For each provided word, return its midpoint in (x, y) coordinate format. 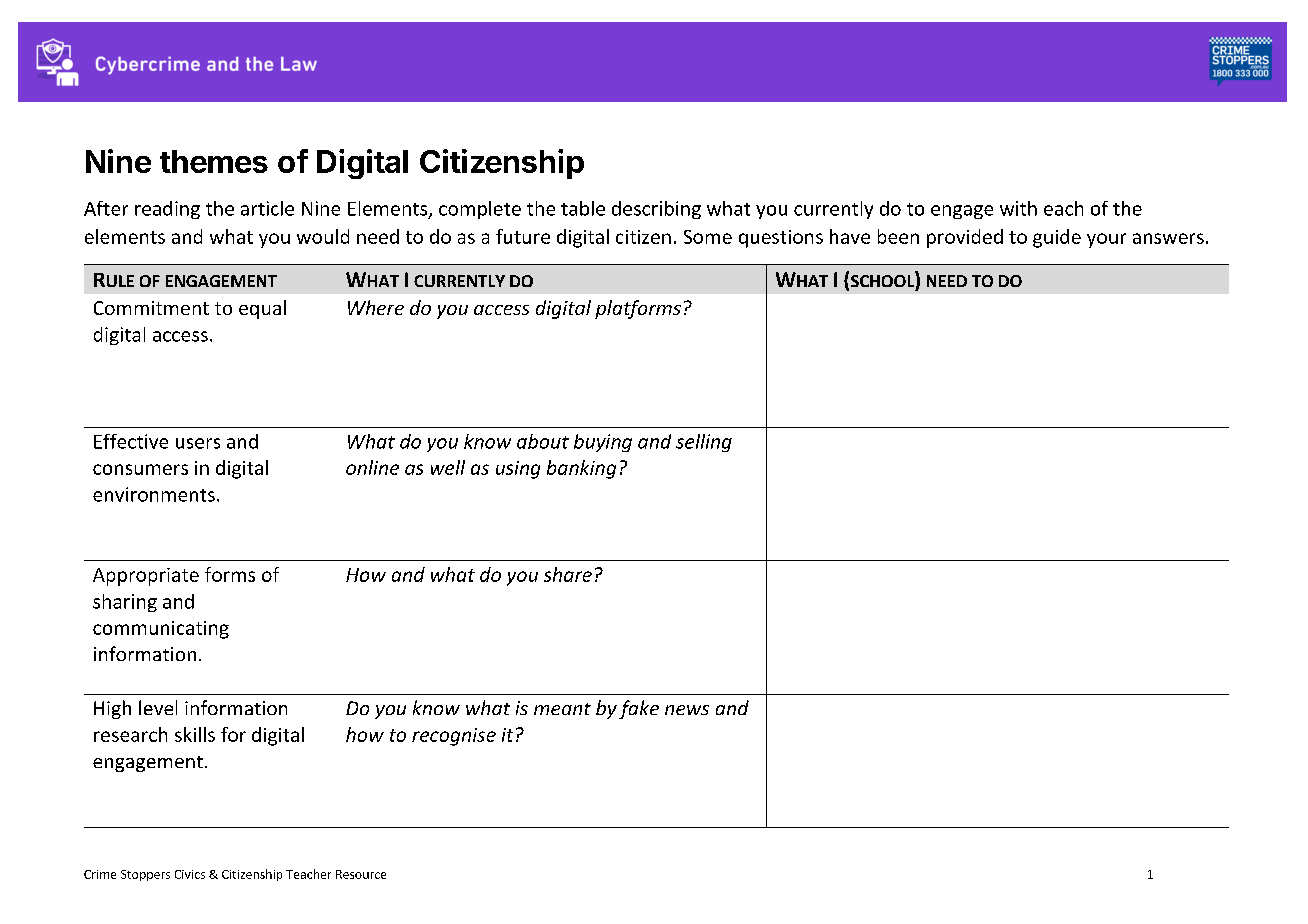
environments (154, 494)
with (1018, 208)
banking (581, 469)
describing (656, 210)
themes (214, 161)
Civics (190, 874)
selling (704, 443)
